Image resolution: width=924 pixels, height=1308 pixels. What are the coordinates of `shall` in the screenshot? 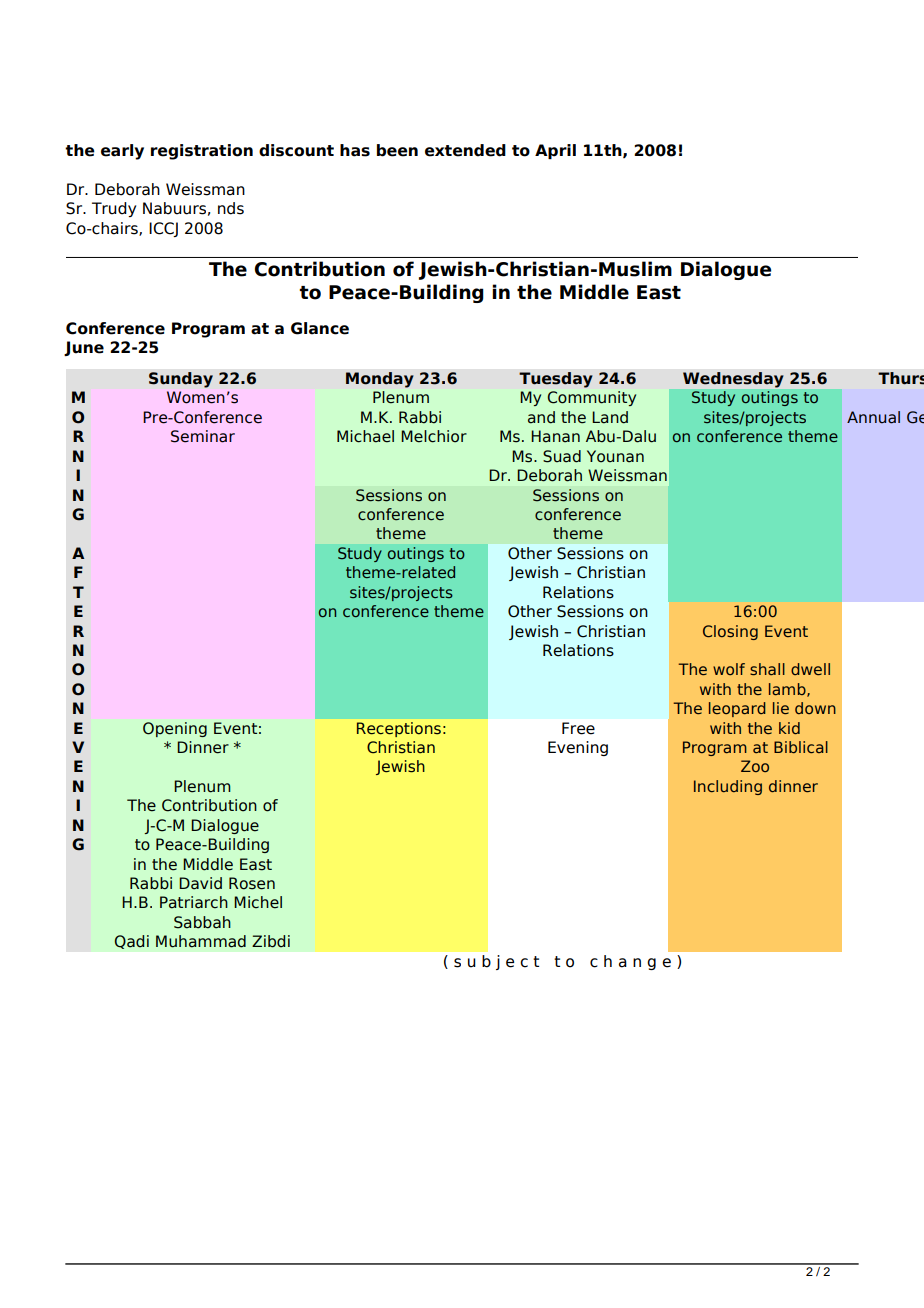 It's located at (767, 669).
